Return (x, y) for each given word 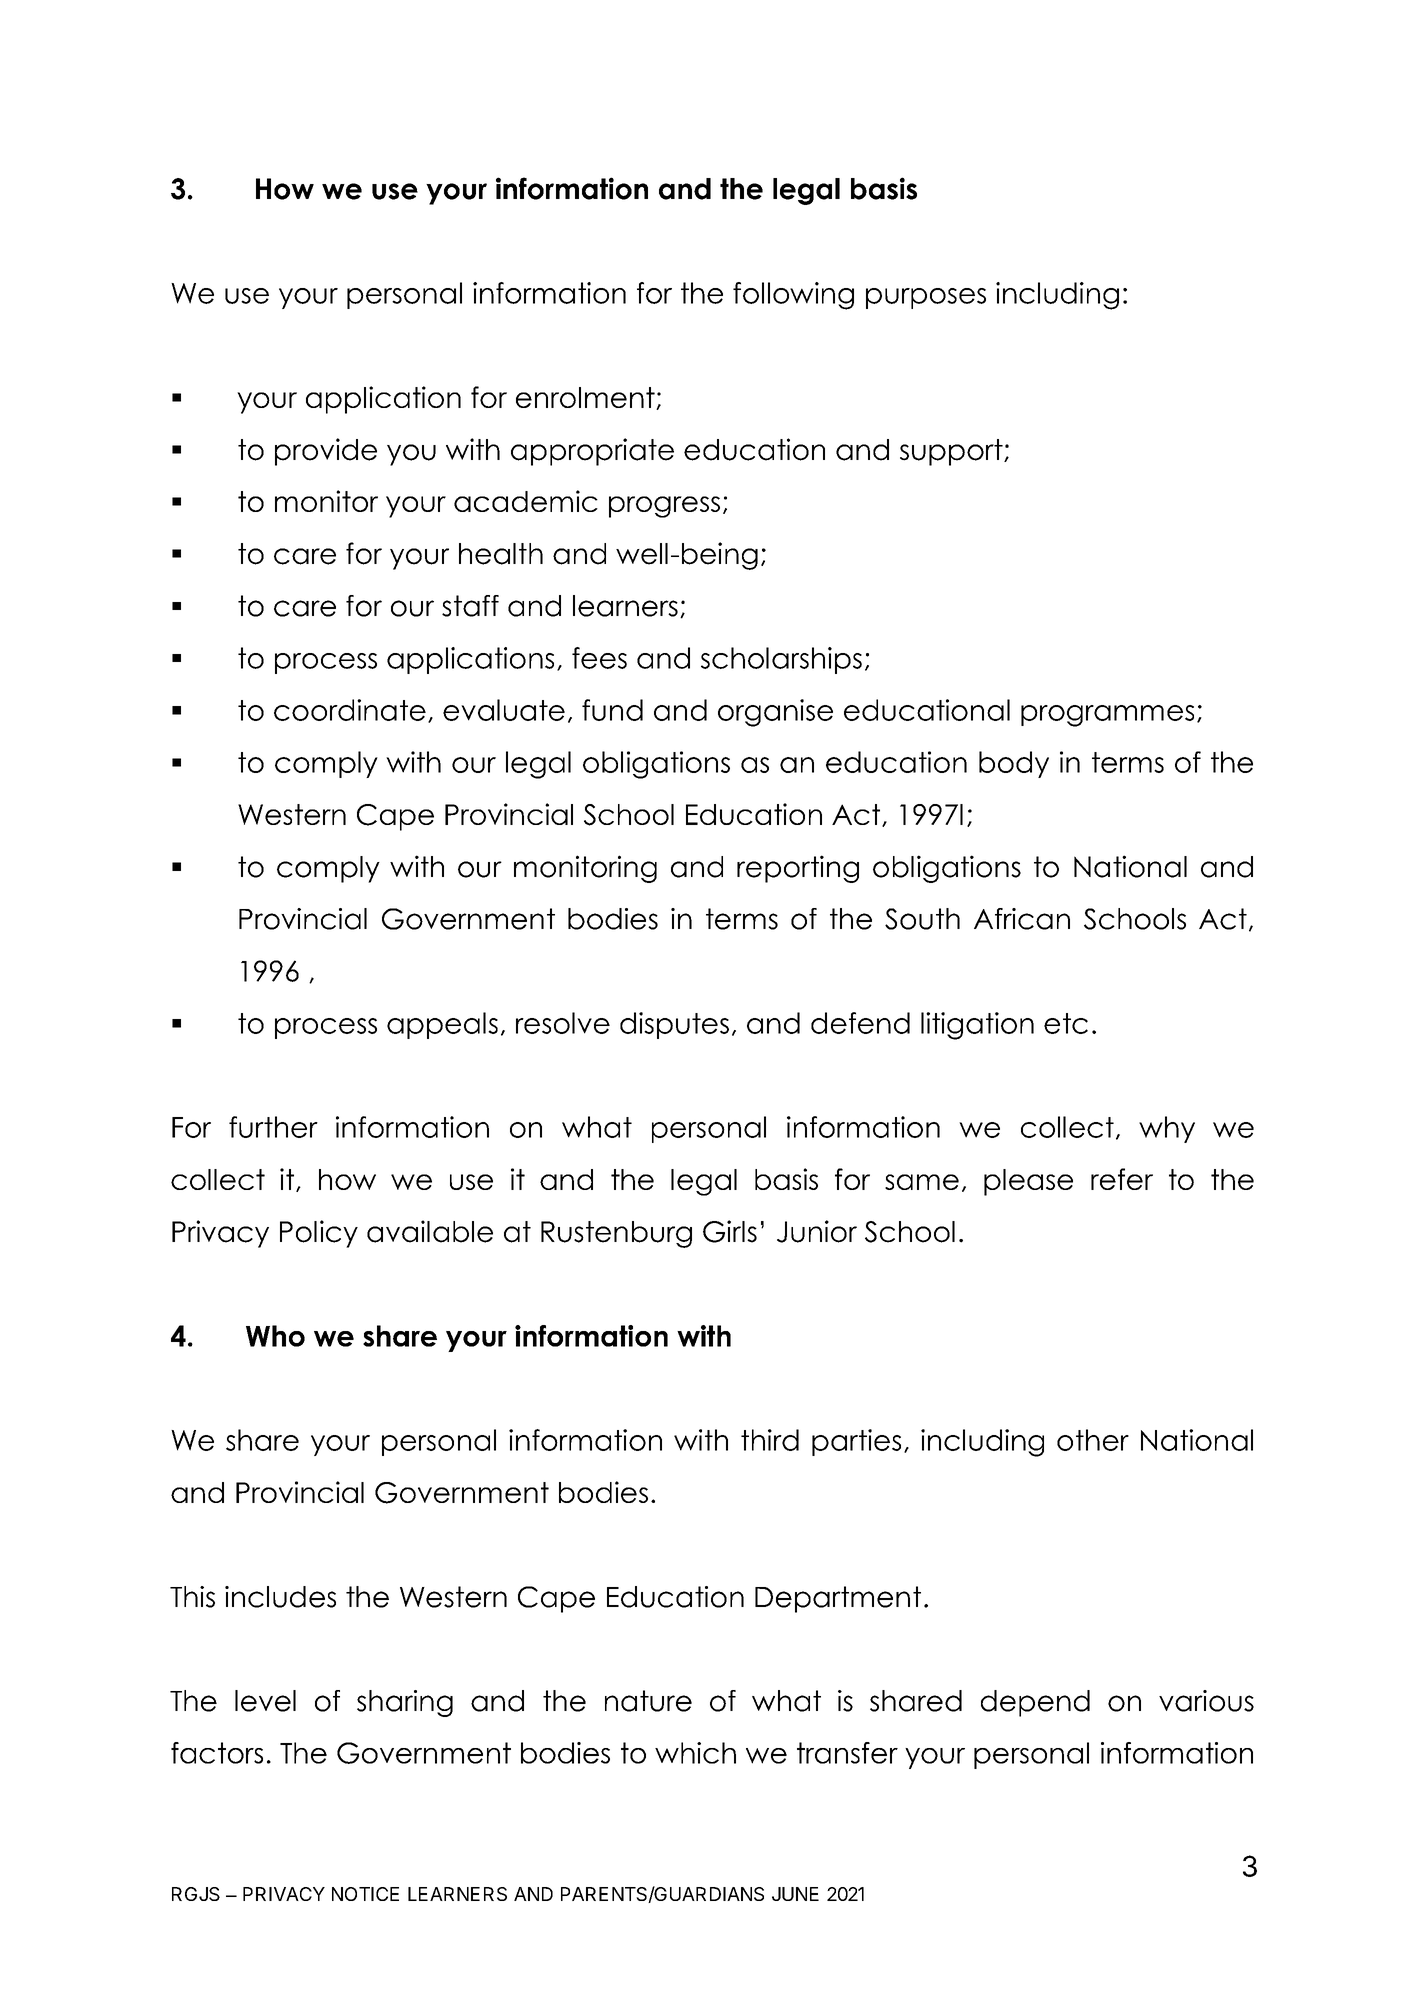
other (1093, 1440)
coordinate (350, 710)
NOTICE (365, 1894)
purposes (926, 298)
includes (280, 1597)
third (770, 1440)
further (273, 1127)
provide (326, 452)
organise (775, 713)
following (793, 296)
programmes (1107, 716)
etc (1066, 1023)
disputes (674, 1025)
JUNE (795, 1894)
